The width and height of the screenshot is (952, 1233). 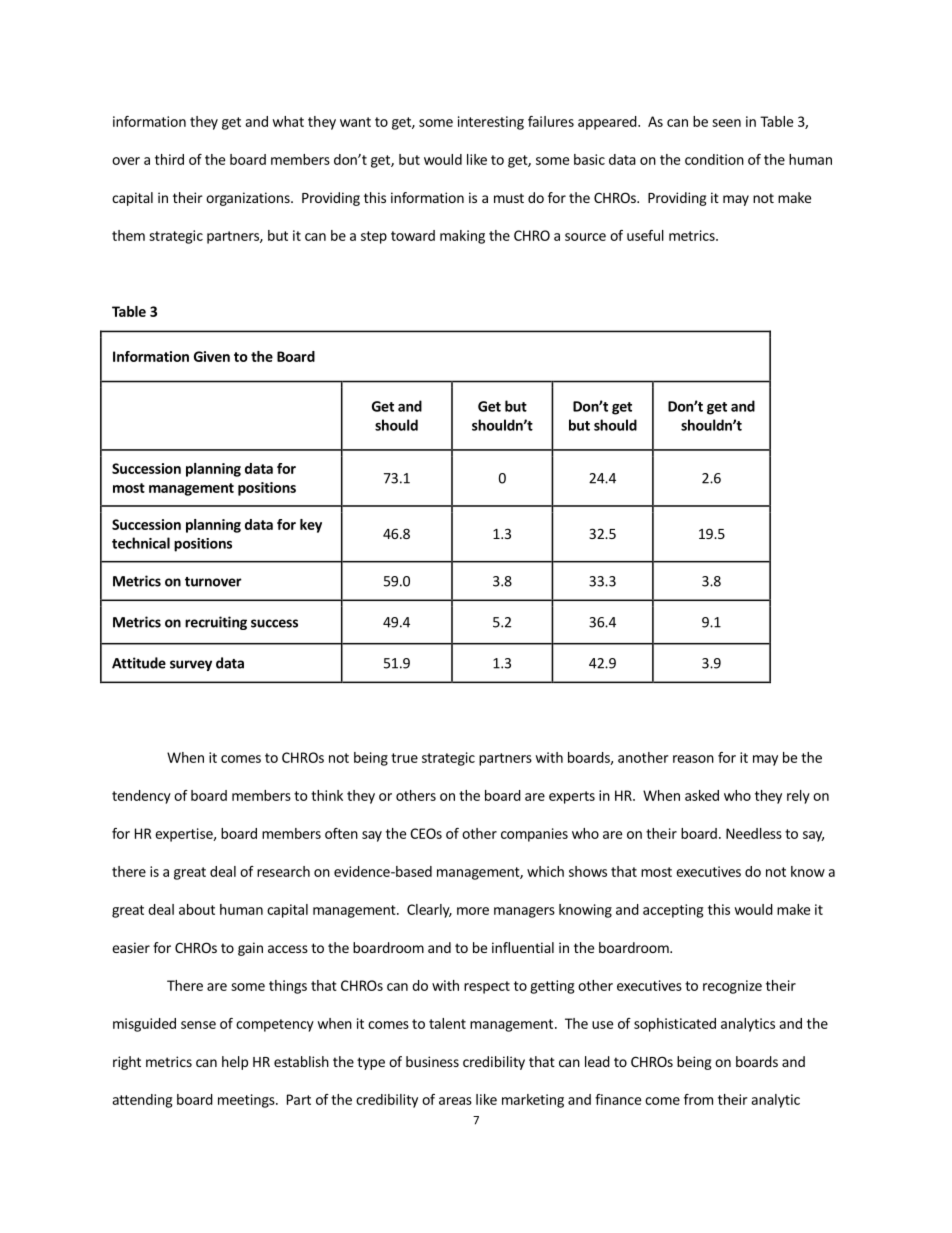 I want to click on business, so click(x=432, y=1061).
